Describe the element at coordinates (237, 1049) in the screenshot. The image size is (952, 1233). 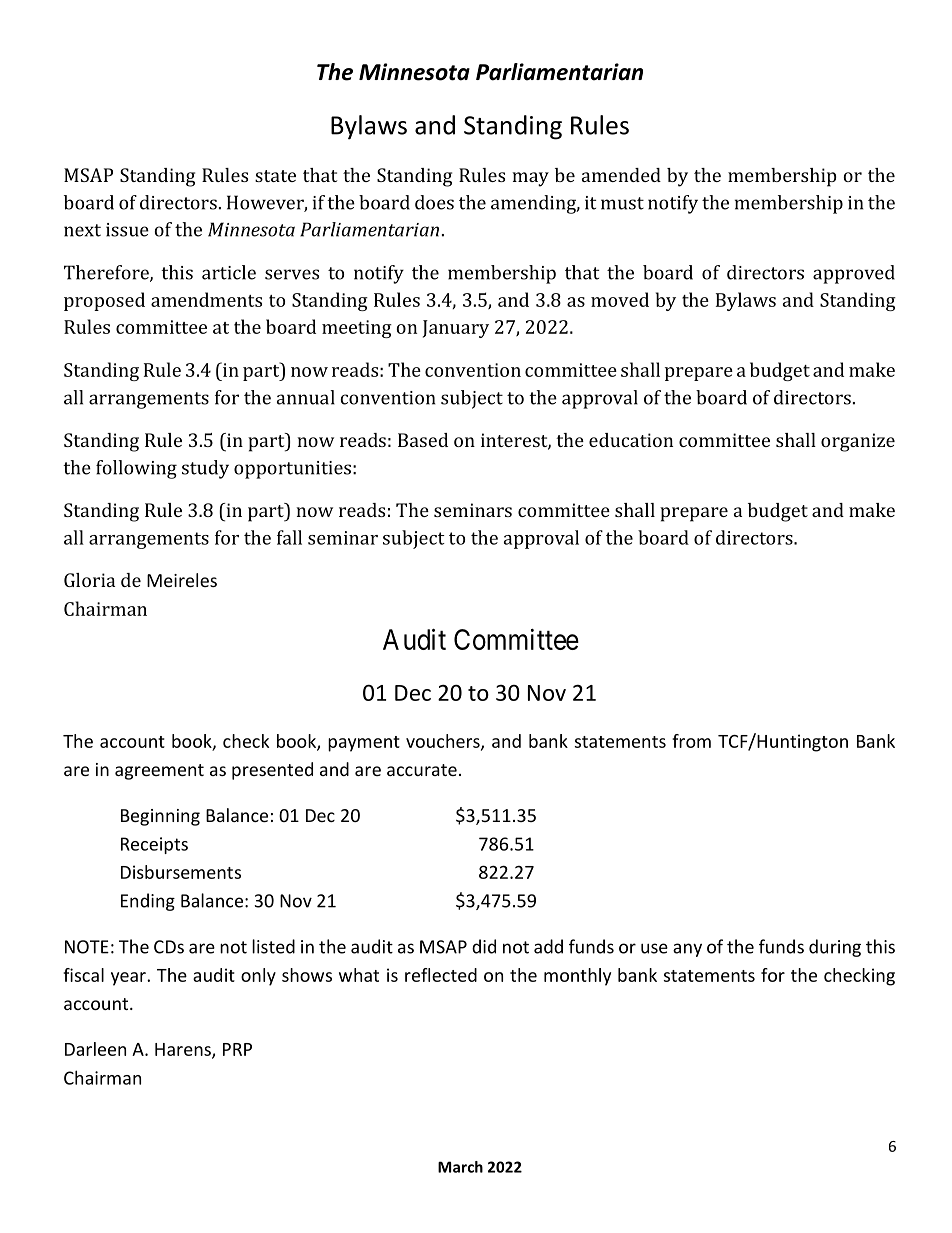
I see `PRP` at that location.
